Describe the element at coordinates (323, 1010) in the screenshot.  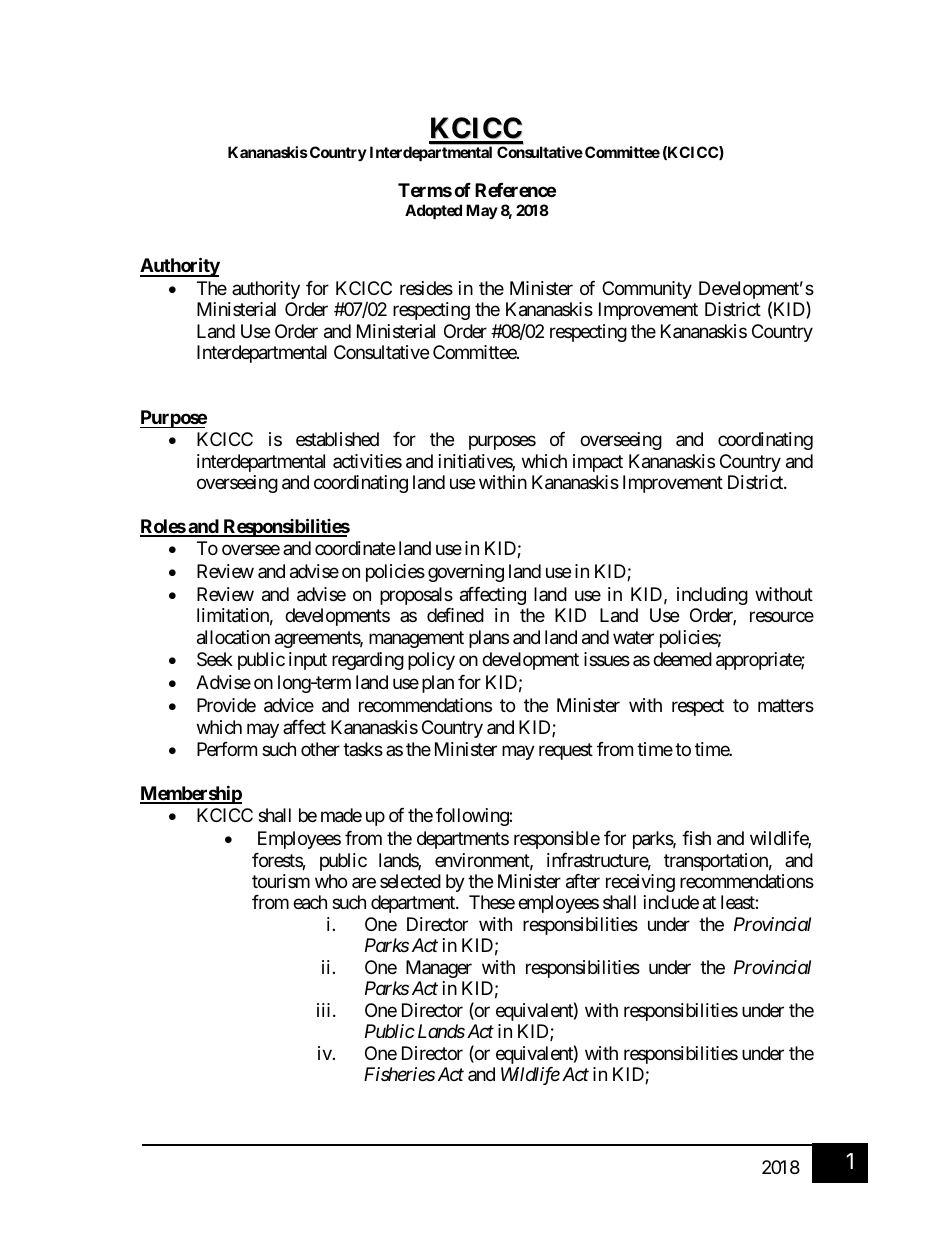
I see `iii` at that location.
